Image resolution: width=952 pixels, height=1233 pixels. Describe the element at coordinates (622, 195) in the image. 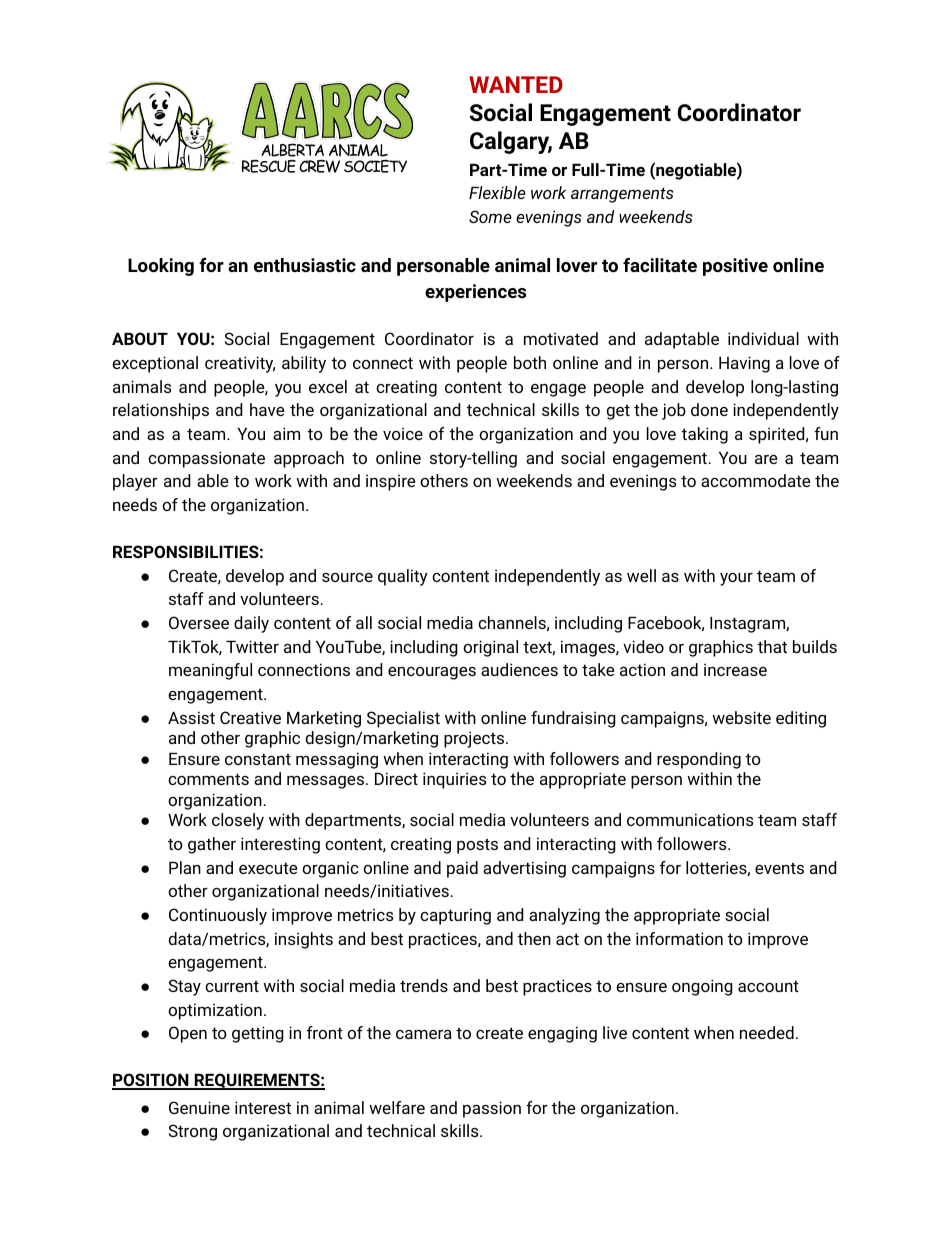

I see `arrangements` at that location.
